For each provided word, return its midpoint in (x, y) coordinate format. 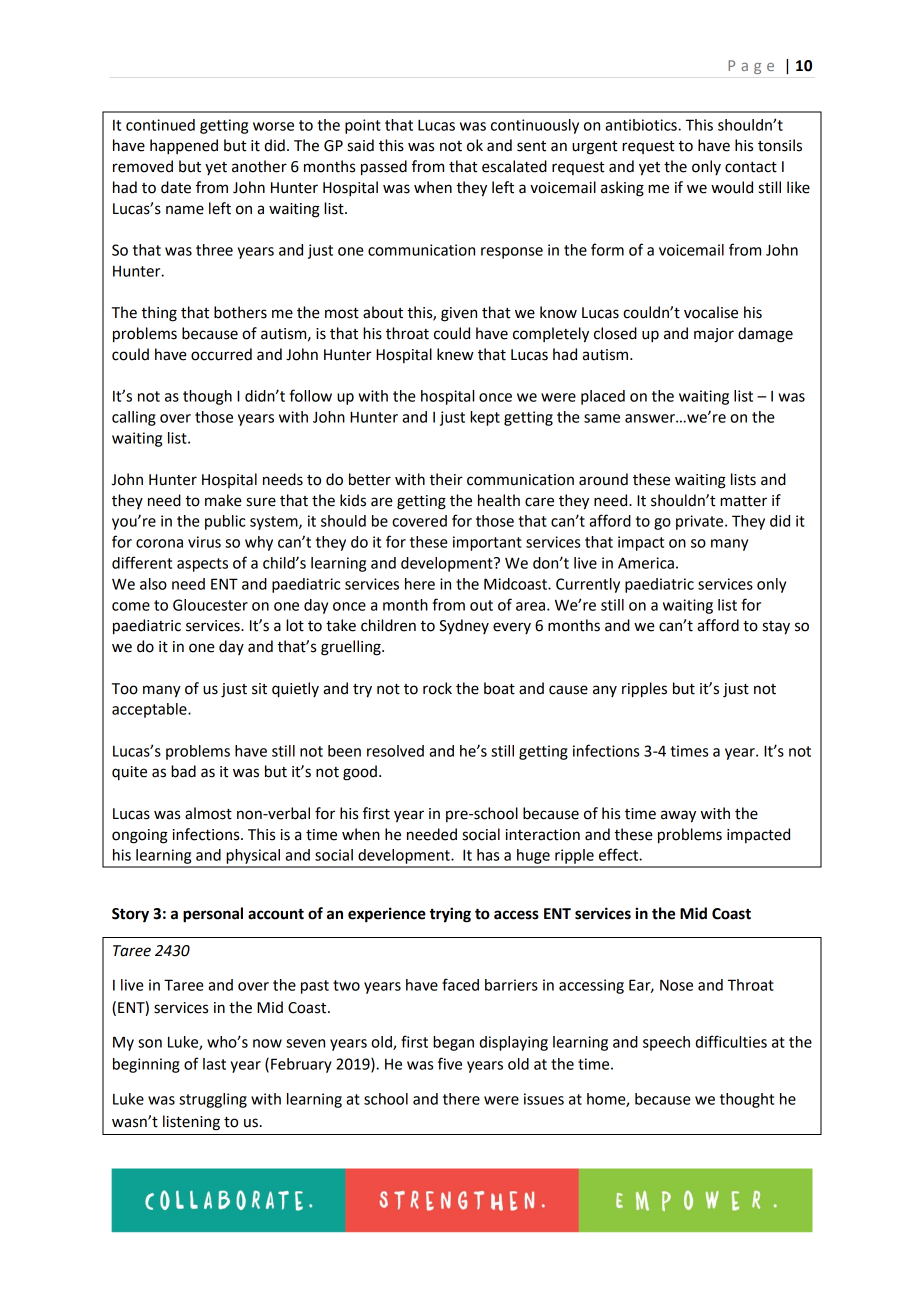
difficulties (731, 1041)
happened (184, 147)
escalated (514, 166)
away (678, 816)
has (488, 855)
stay (776, 628)
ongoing (140, 836)
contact (751, 167)
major (714, 335)
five (450, 1063)
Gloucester (210, 605)
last (214, 1064)
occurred (221, 354)
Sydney (464, 626)
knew (455, 354)
